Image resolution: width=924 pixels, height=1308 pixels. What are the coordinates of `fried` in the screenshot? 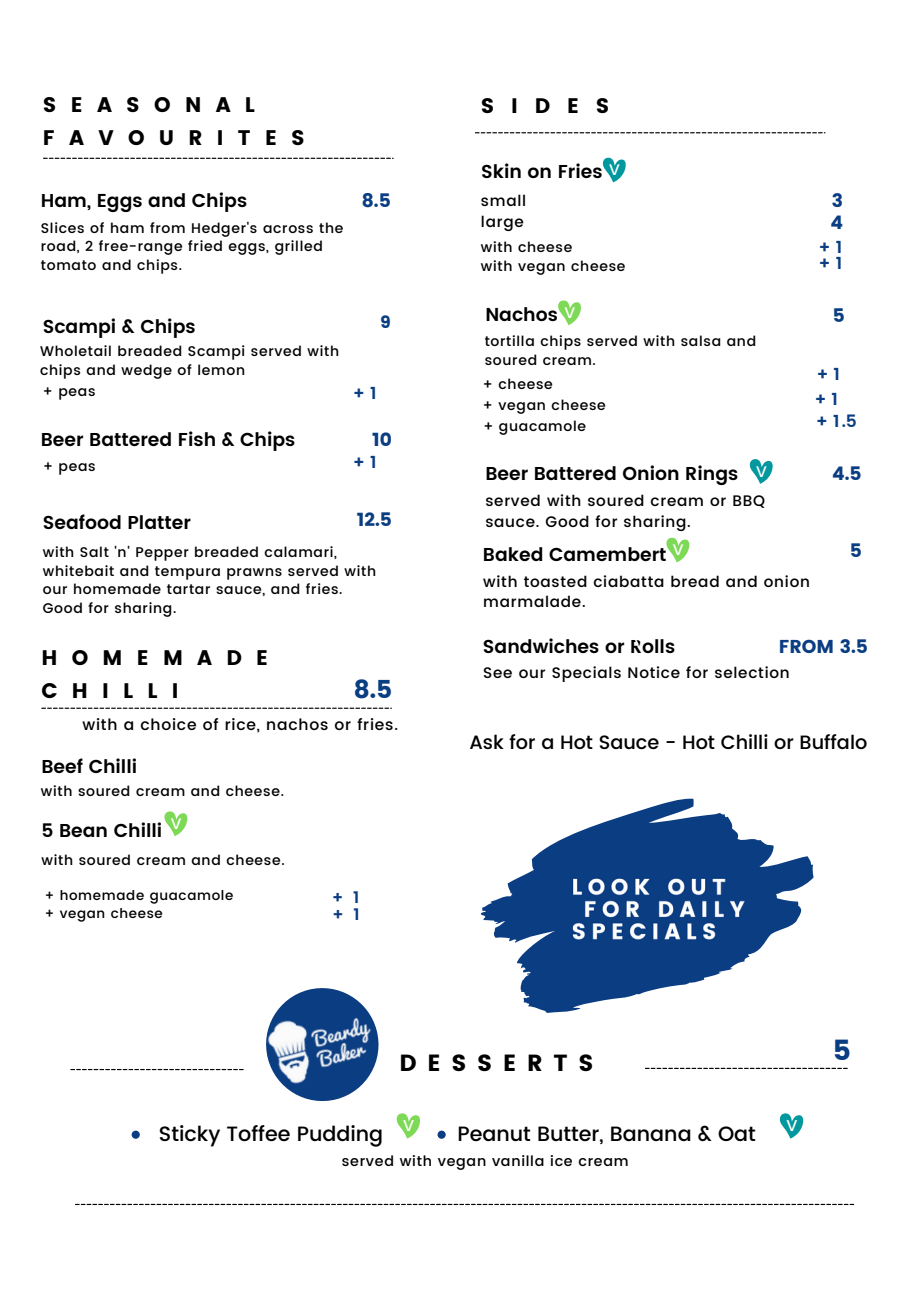 It's located at (205, 245).
